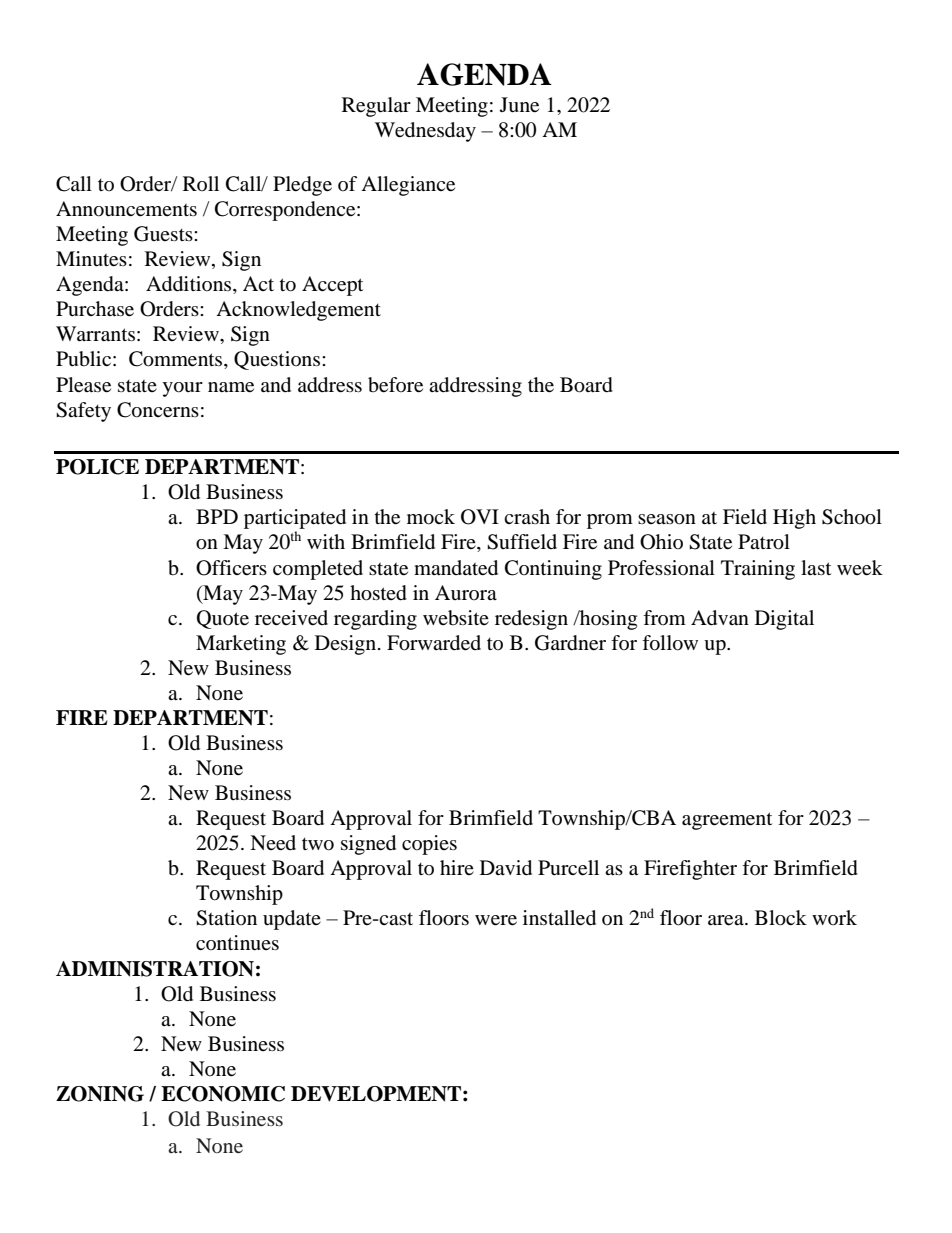 Image resolution: width=952 pixels, height=1233 pixels. I want to click on agreement, so click(727, 821).
